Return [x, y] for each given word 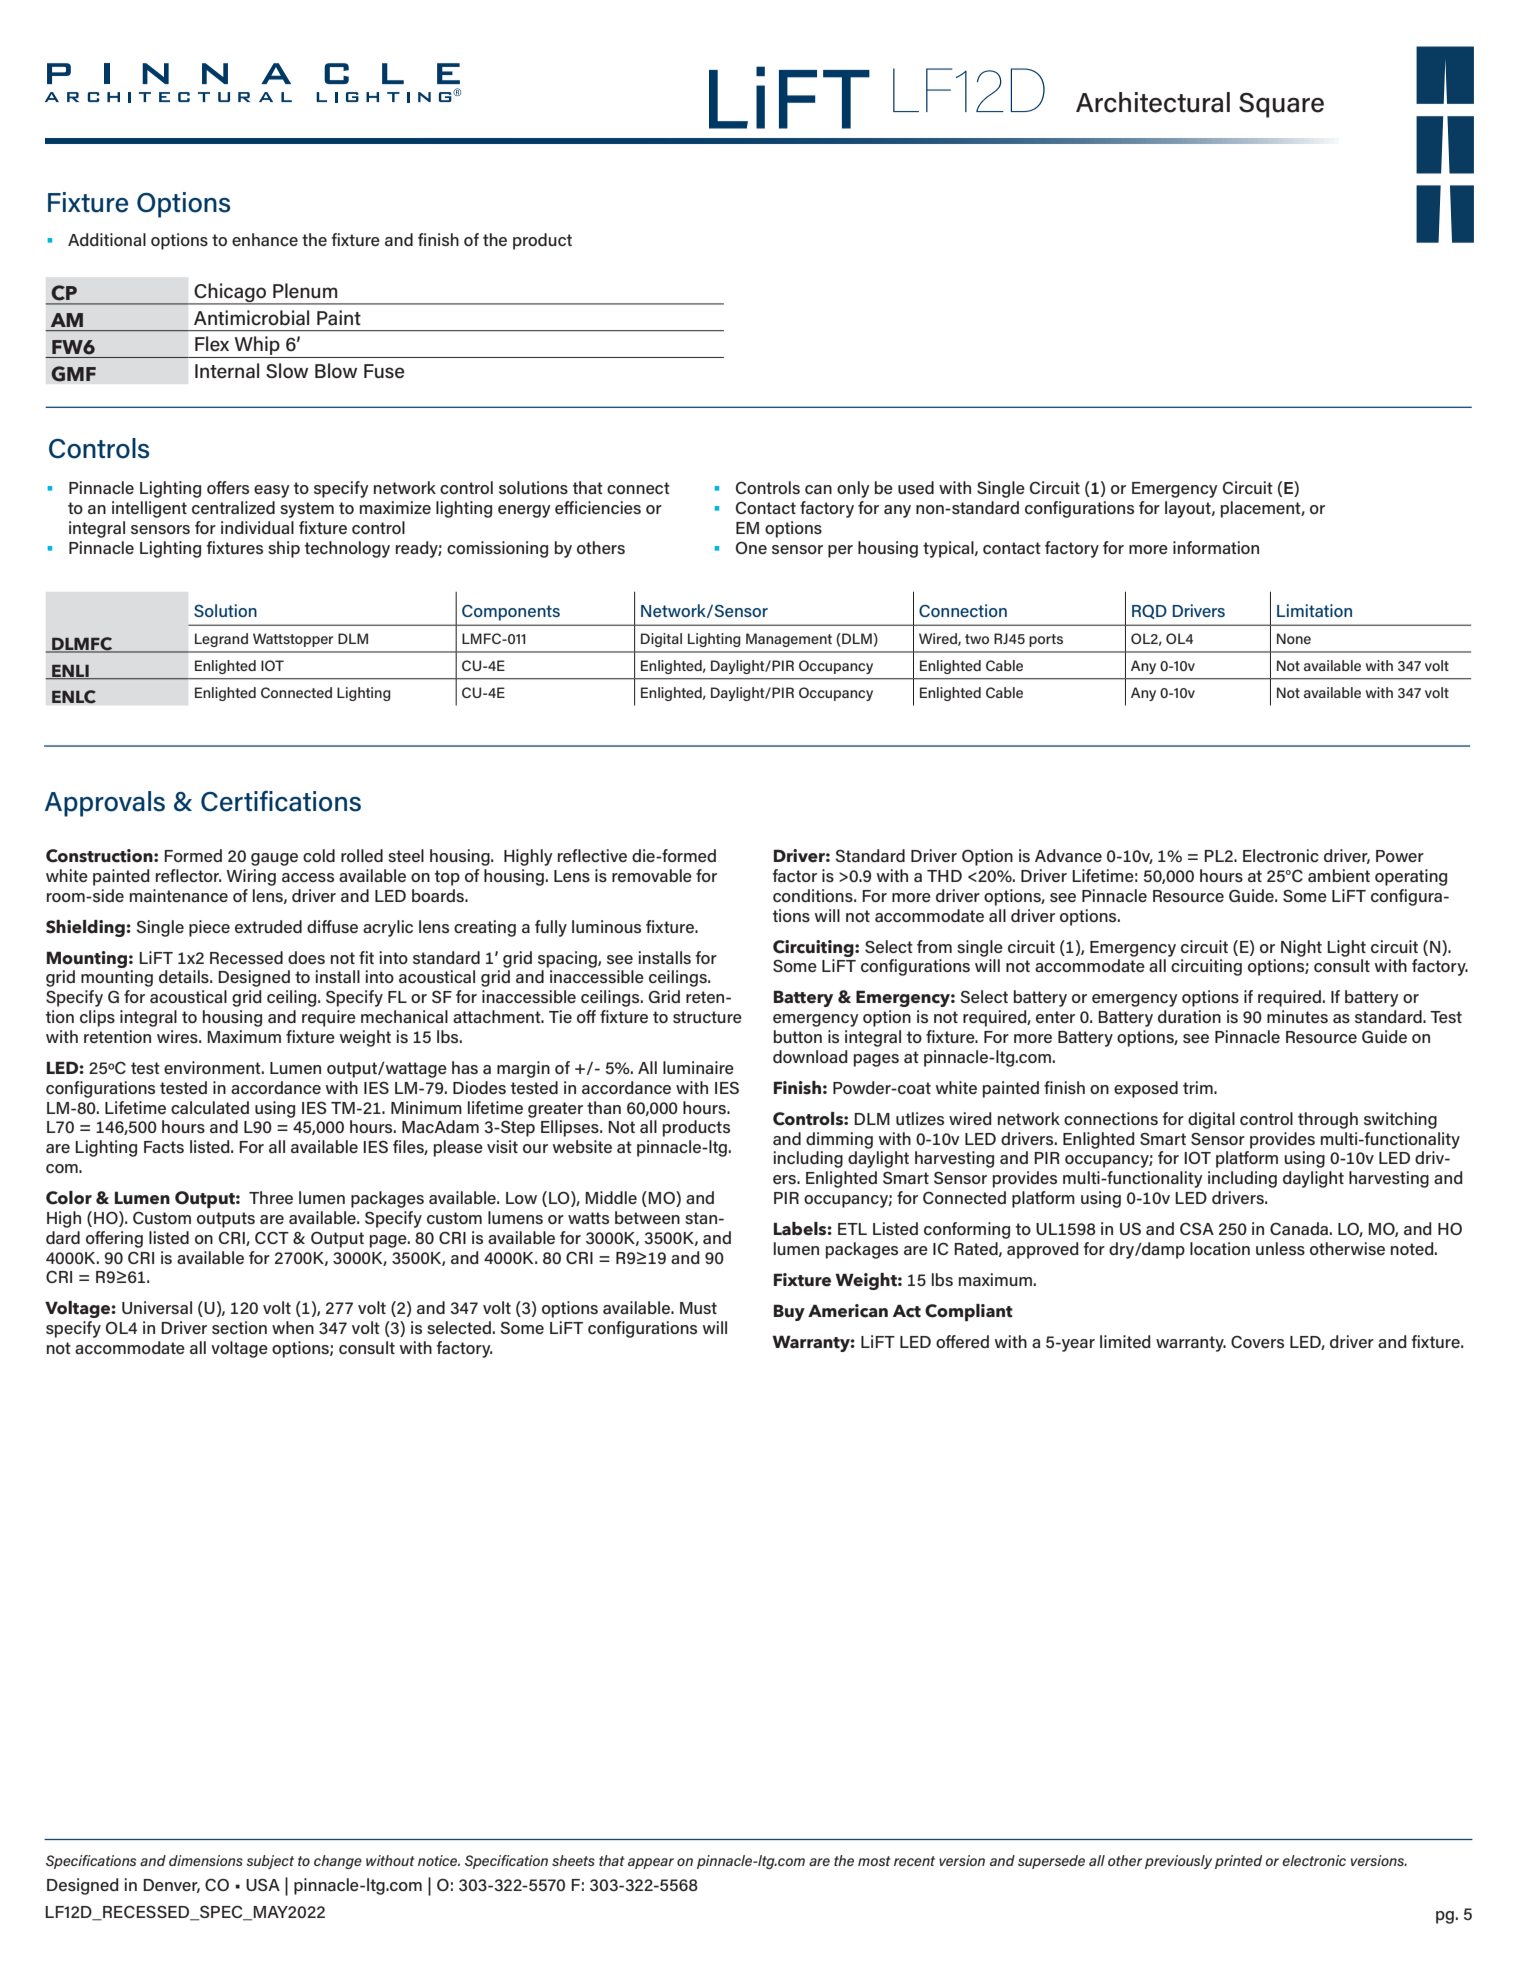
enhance [265, 239]
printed [1238, 1862]
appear [651, 1863]
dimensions [206, 1860]
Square [1281, 105]
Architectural [1153, 102]
